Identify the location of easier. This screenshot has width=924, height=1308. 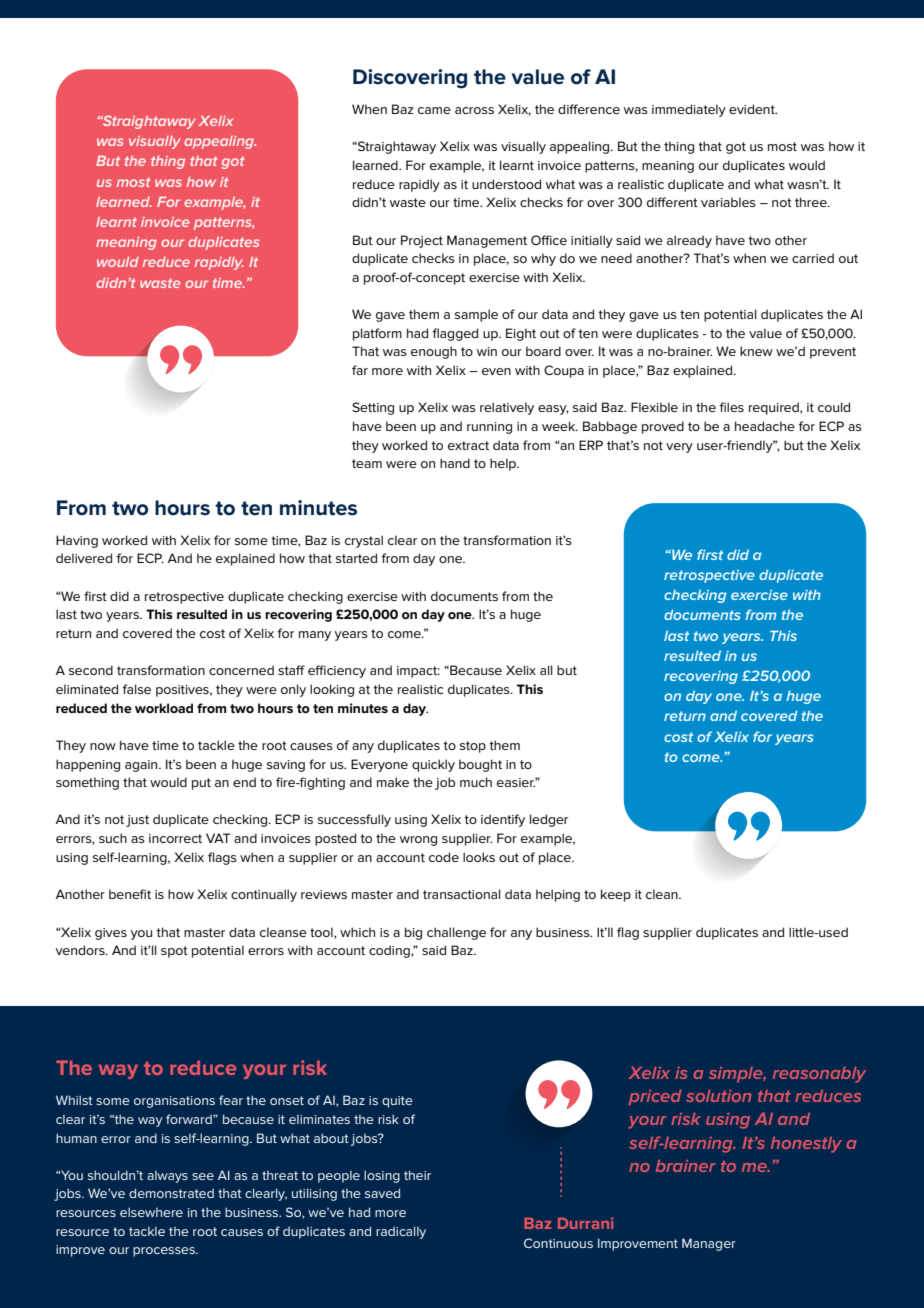
(516, 782).
